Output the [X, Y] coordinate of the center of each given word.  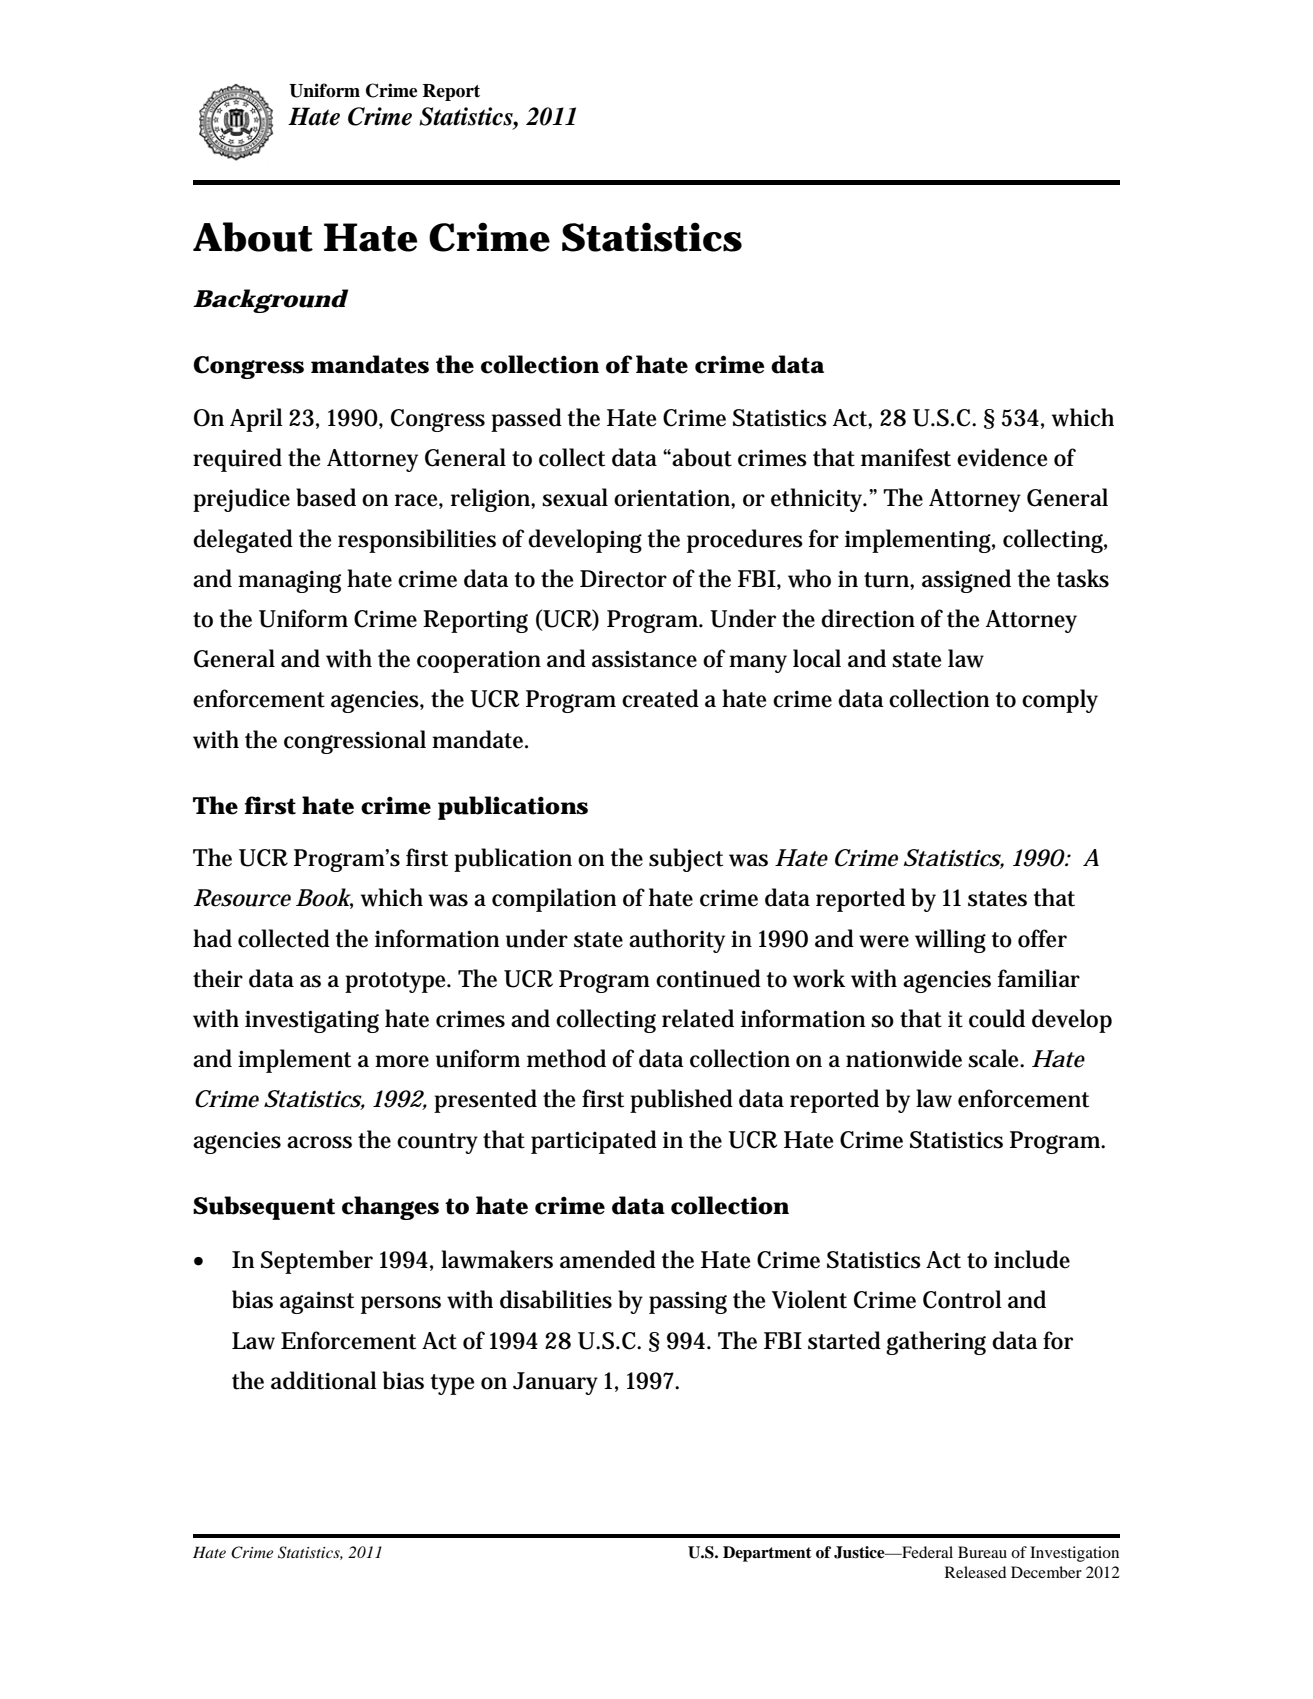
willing [950, 941]
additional [324, 1380]
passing [688, 1302]
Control [962, 1299]
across [319, 1142]
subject [686, 860]
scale [996, 1058]
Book [324, 898]
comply [1060, 701]
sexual [575, 497]
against [317, 1302]
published [681, 1101]
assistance [644, 659]
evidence [1002, 457]
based [326, 497]
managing [289, 581]
